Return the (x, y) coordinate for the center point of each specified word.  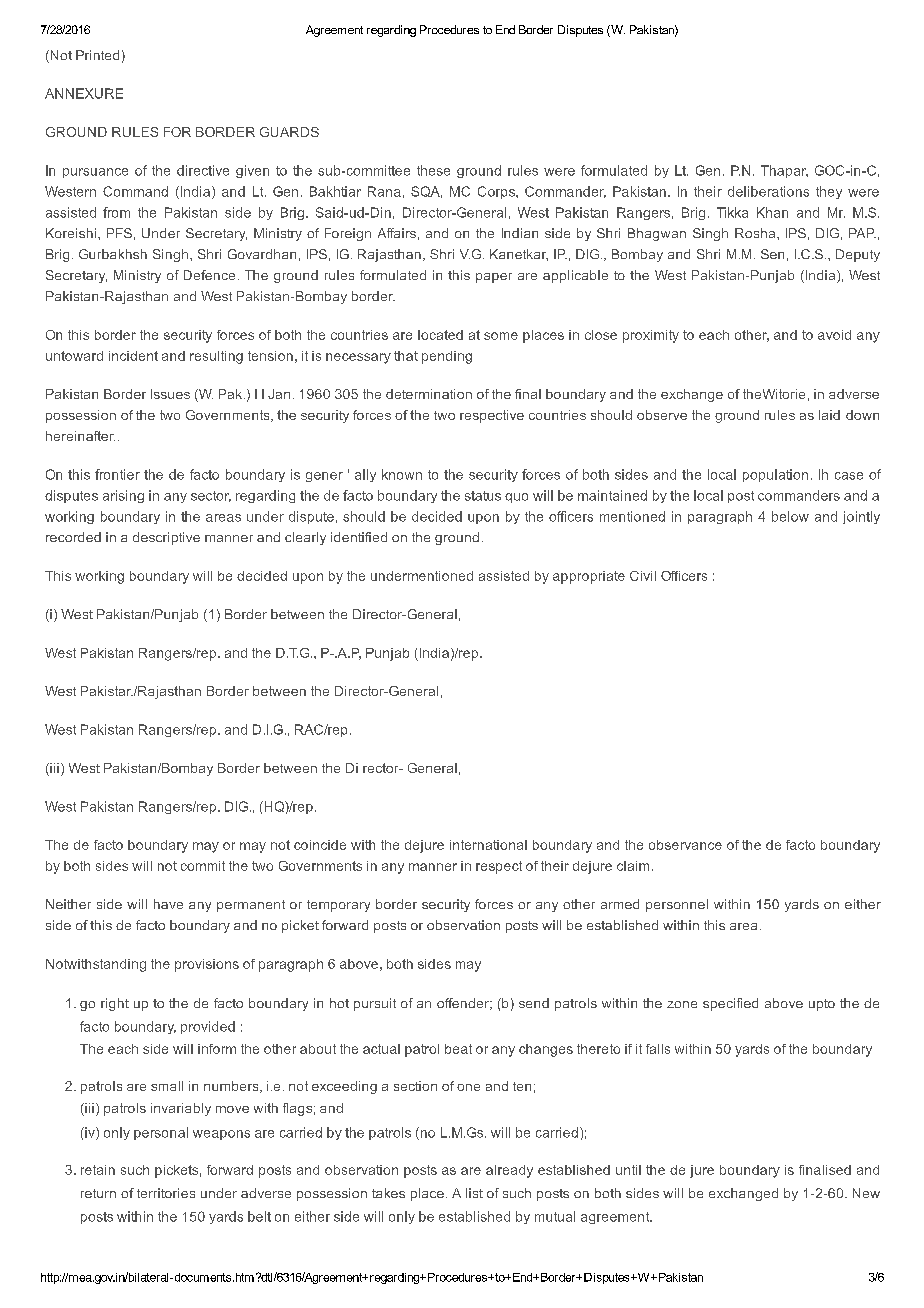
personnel (677, 905)
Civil (643, 576)
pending (447, 357)
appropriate (589, 577)
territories (166, 1193)
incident (133, 356)
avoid (834, 335)
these (433, 170)
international (488, 845)
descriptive (166, 538)
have (168, 904)
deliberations (768, 191)
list (474, 1193)
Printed (97, 55)
